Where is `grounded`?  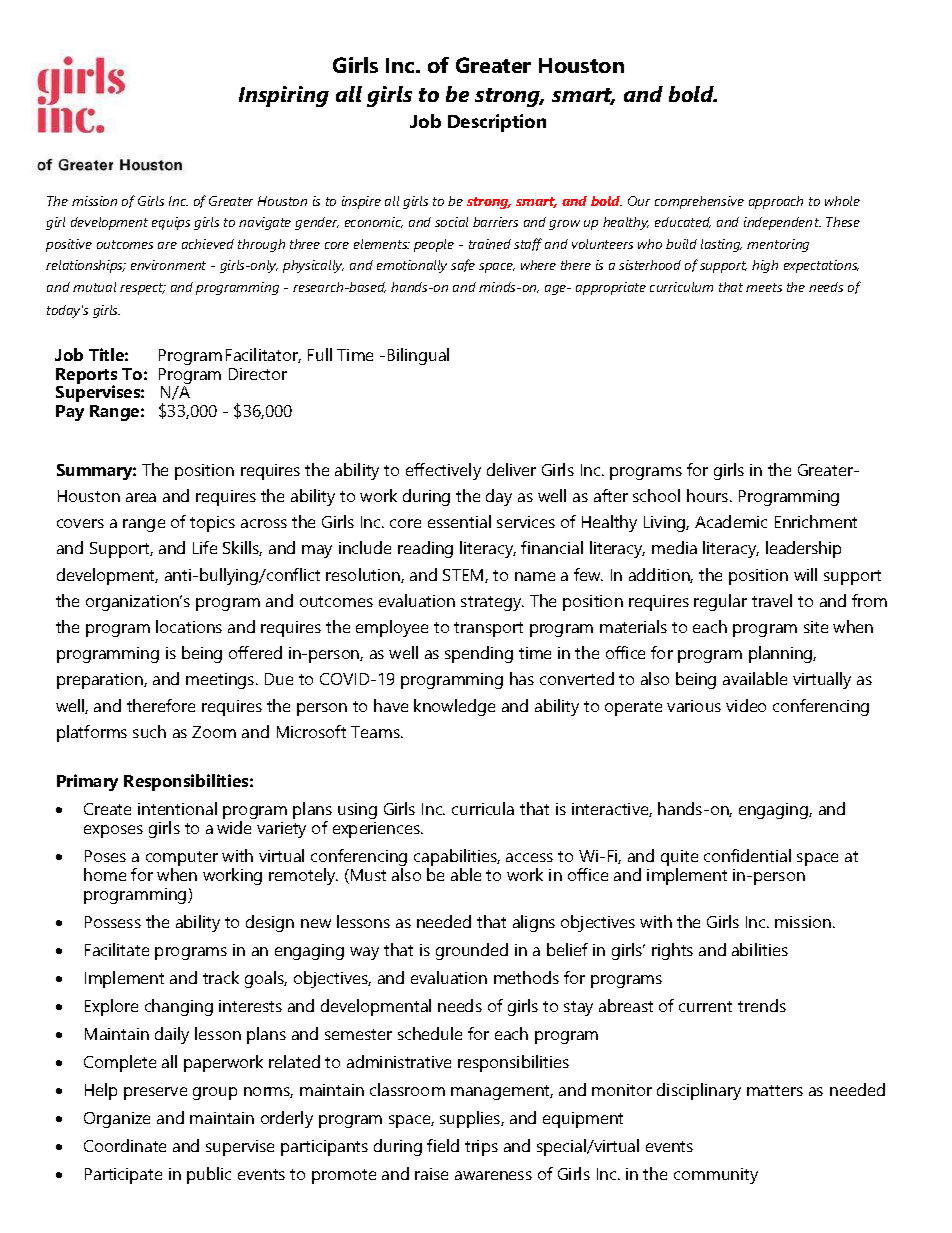 grounded is located at coordinates (472, 951).
